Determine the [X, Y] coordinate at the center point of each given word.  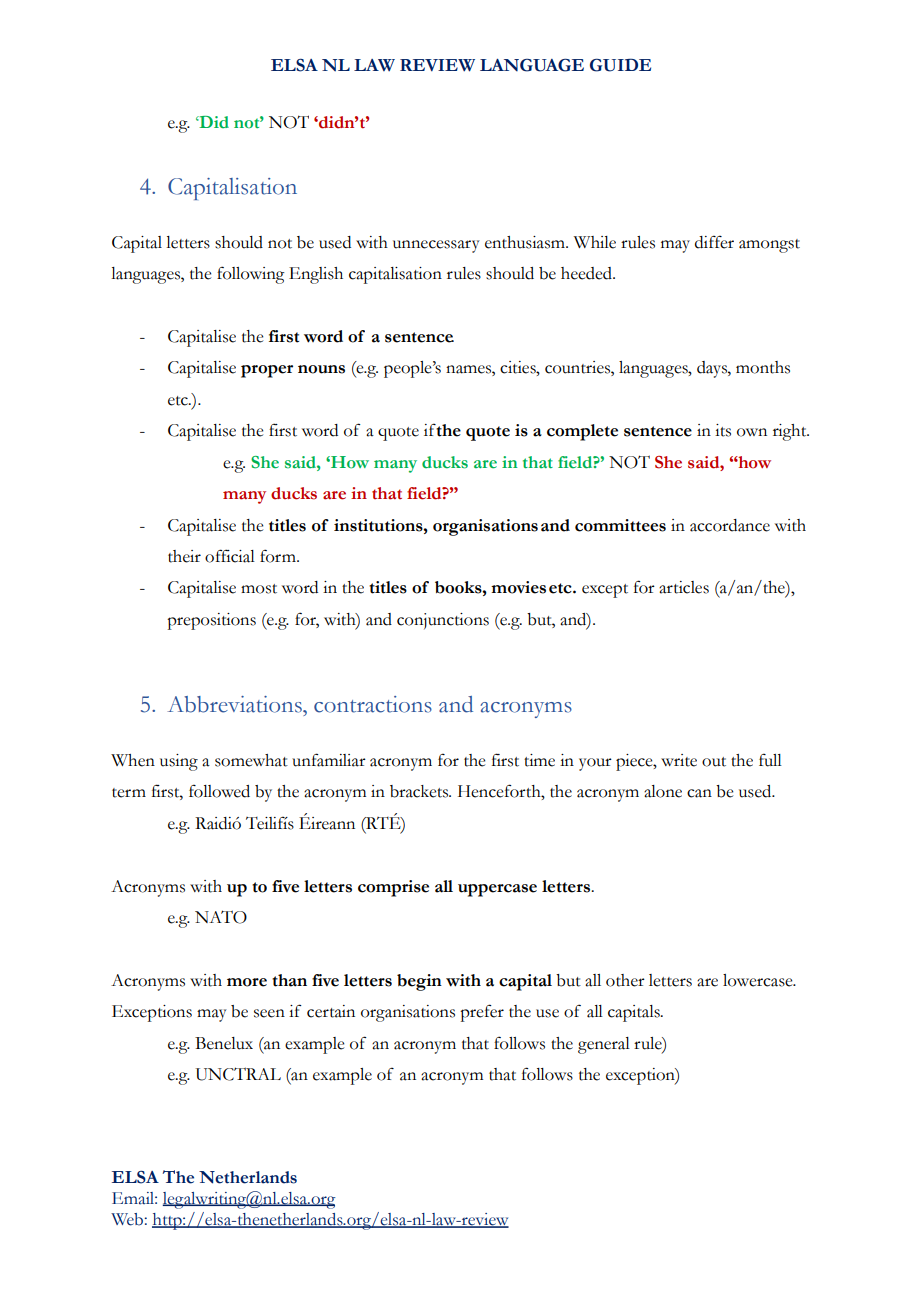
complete [582, 432]
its [723, 430]
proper [267, 371]
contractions [373, 704]
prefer [482, 1013]
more [247, 982]
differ [714, 242]
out [714, 762]
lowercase [759, 980]
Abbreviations [236, 704]
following [251, 275]
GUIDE [620, 65]
